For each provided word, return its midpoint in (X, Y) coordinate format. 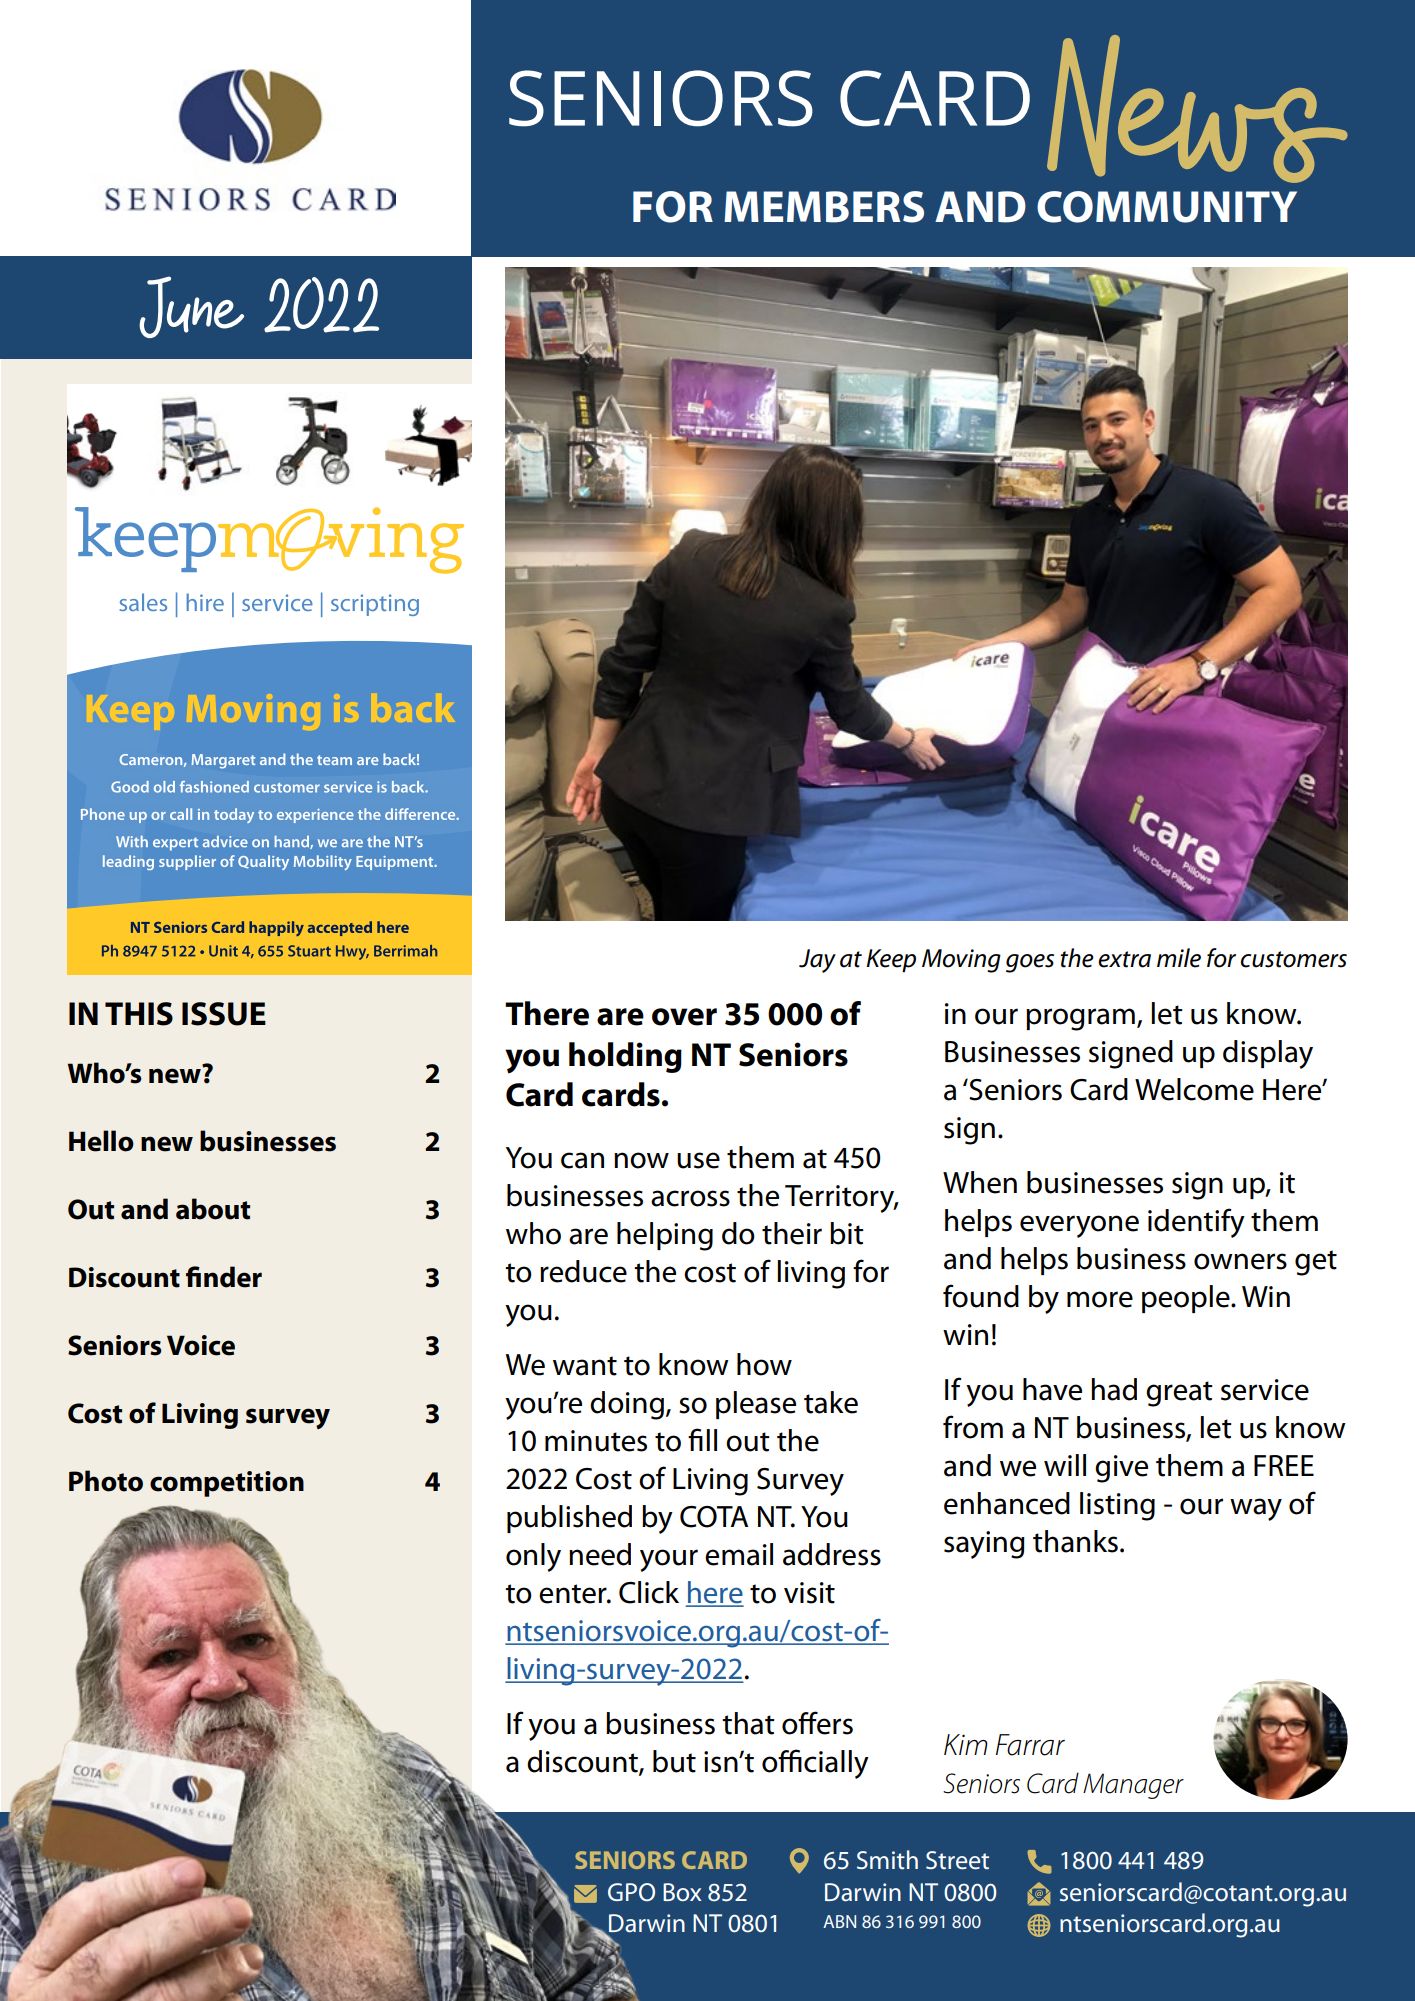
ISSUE (224, 1014)
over (684, 1017)
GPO (631, 1892)
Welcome (1194, 1089)
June (191, 307)
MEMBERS (824, 207)
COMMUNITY (1167, 207)
